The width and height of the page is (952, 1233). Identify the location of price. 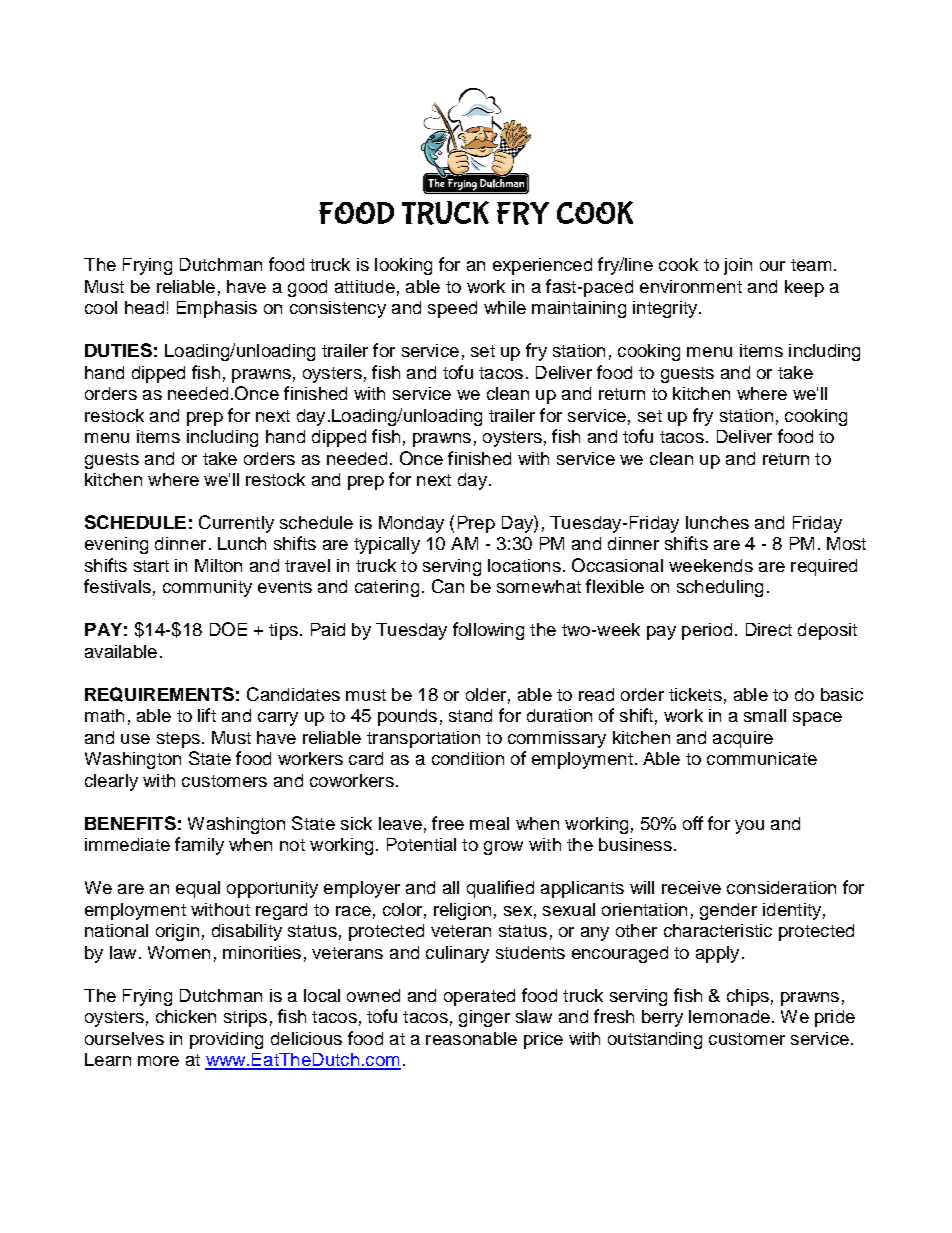
(543, 1040).
